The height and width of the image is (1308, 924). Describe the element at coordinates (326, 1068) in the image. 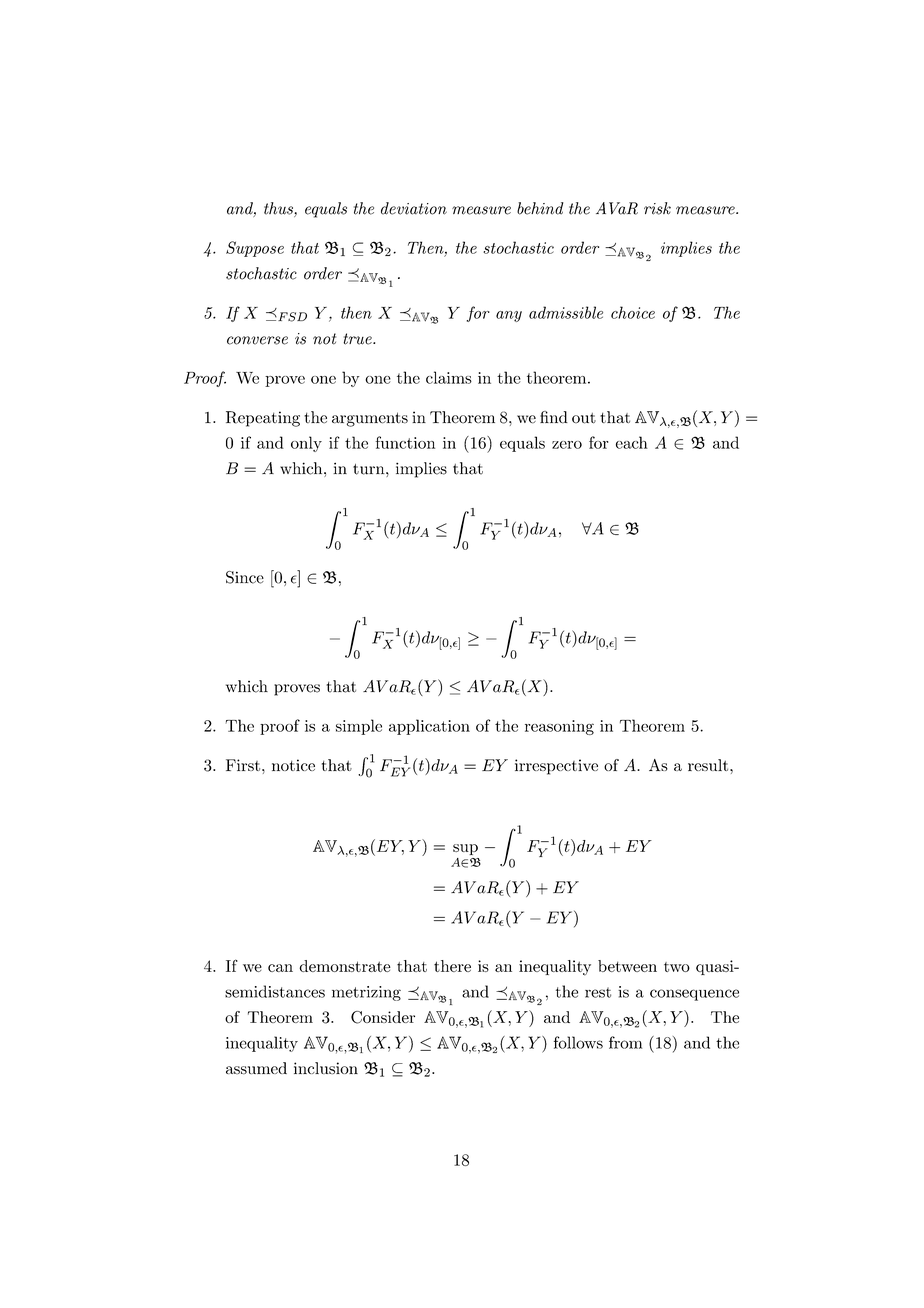

I see `inclusion` at that location.
